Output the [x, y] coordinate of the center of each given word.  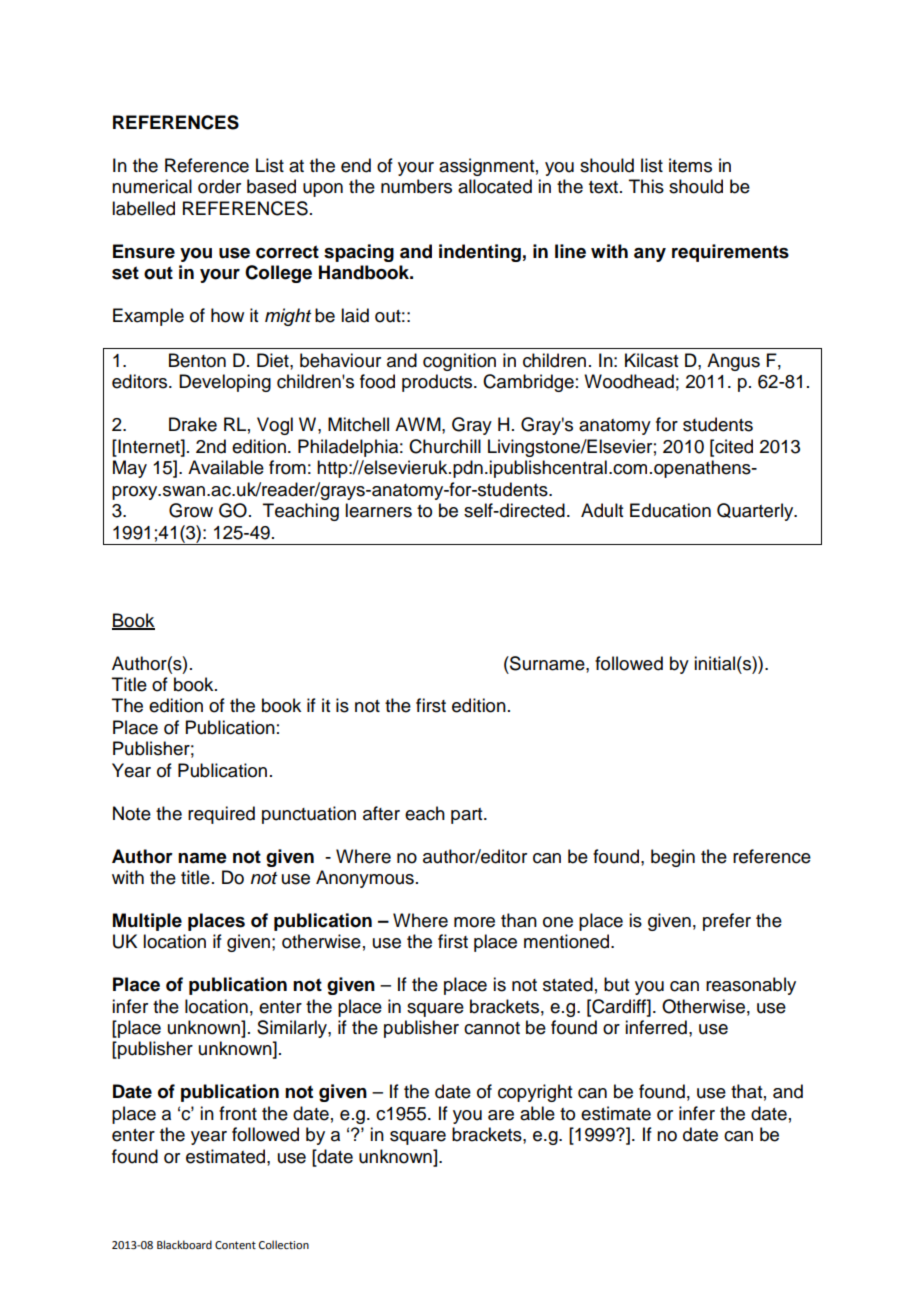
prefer [727, 922]
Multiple [147, 922]
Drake [193, 424]
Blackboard [184, 1244]
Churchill [445, 446]
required [221, 815]
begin [673, 858]
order [219, 186]
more [474, 922]
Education [670, 510]
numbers [416, 186]
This [646, 186]
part [468, 816]
